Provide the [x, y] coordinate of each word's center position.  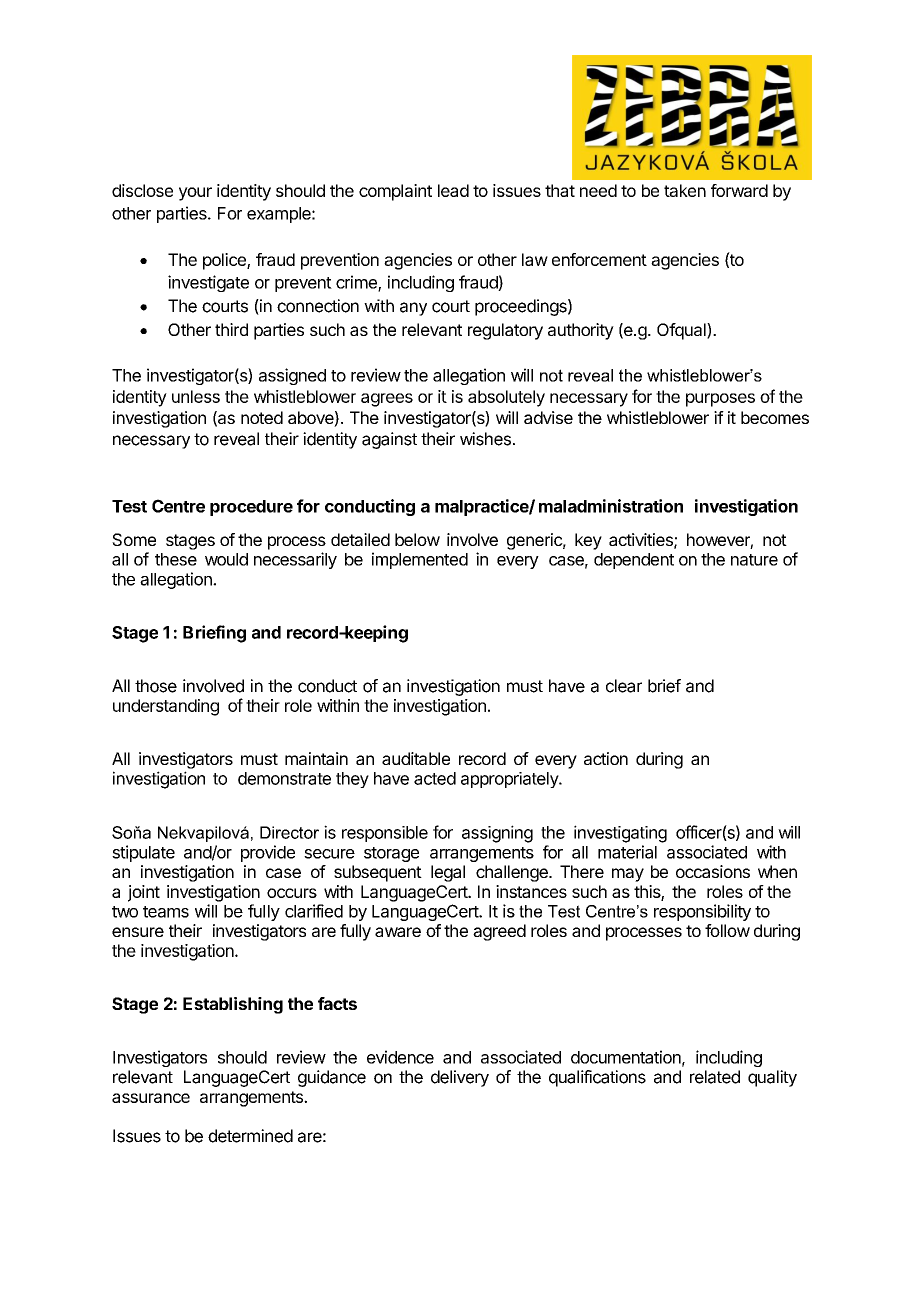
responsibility [702, 912]
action [606, 758]
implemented [420, 560]
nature [754, 560]
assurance [151, 1098]
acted [435, 778]
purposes [720, 400]
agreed [499, 932]
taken [685, 190]
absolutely [506, 398]
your [195, 194]
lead [453, 190]
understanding [166, 707]
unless [196, 396]
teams [166, 912]
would [226, 559]
